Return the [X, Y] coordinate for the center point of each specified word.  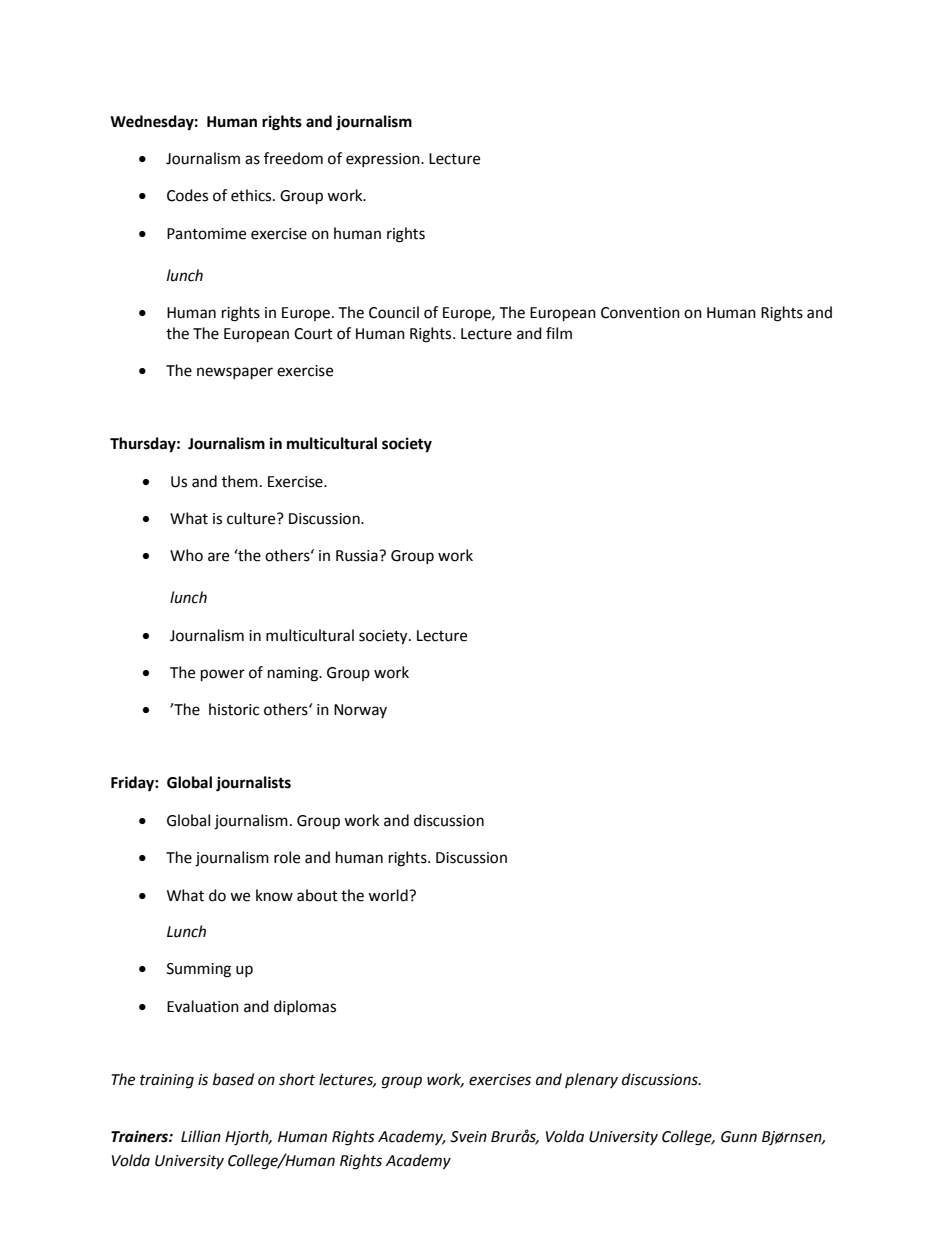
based [233, 1079]
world [389, 895]
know [274, 895]
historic [234, 709]
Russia [358, 556]
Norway [360, 711]
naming [294, 674]
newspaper [235, 373]
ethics [252, 195]
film [559, 333]
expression [384, 160]
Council [394, 312]
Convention [640, 313]
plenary [591, 1080]
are [218, 557]
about [317, 895]
